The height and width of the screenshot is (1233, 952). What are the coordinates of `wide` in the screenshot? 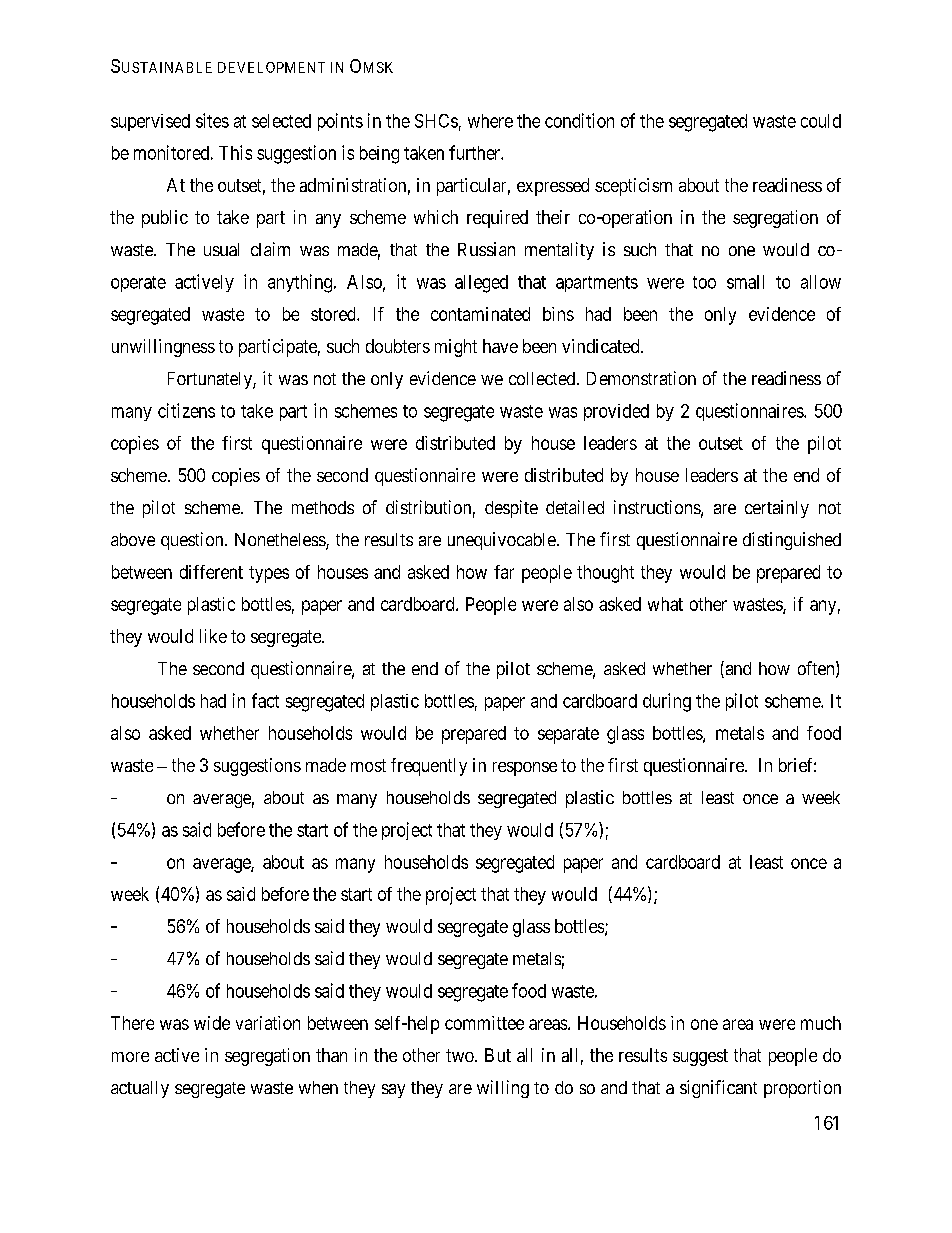 It's located at (212, 1023).
